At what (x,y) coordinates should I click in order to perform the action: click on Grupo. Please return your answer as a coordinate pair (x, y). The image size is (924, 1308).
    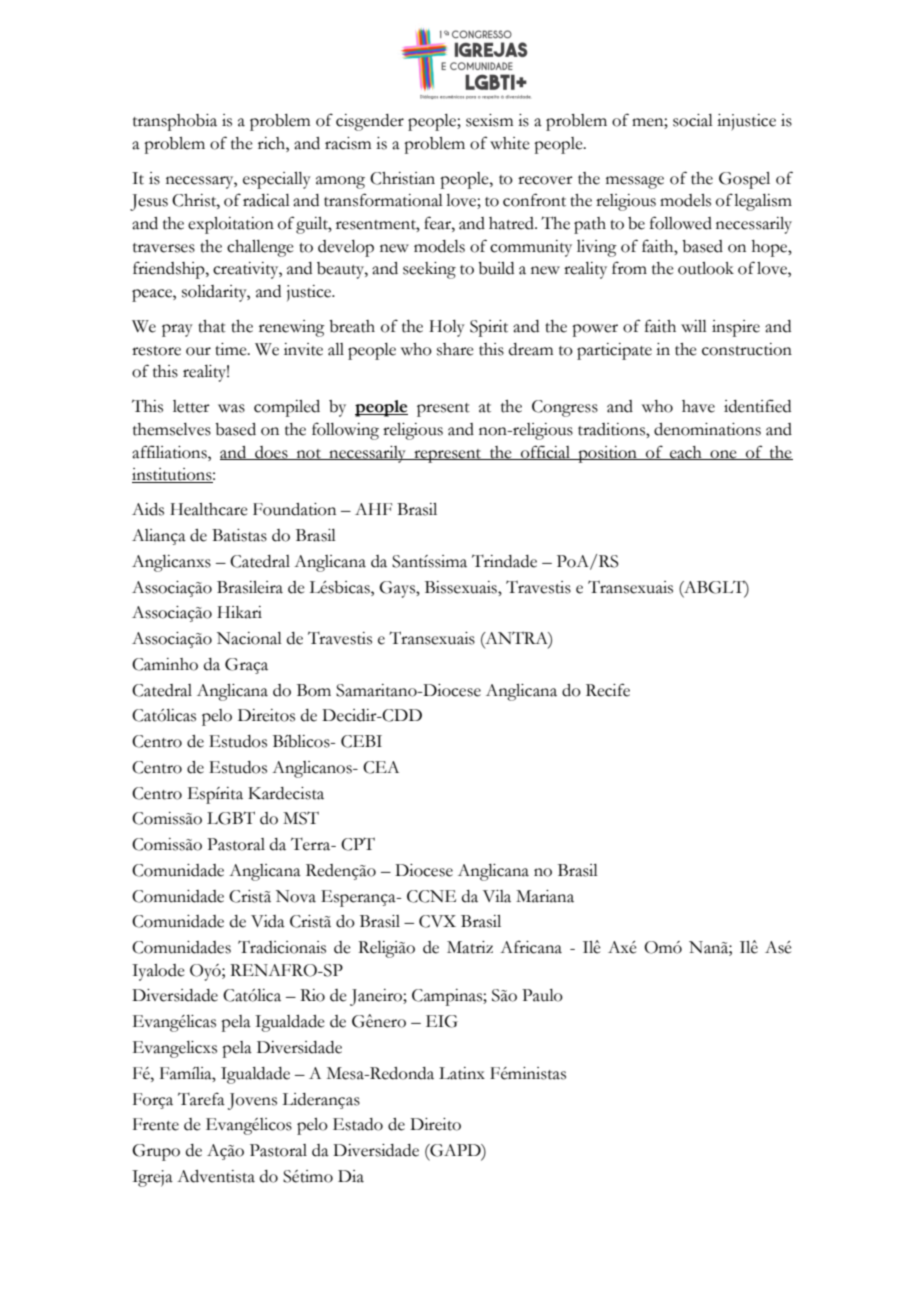
    Looking at the image, I should click on (156, 1152).
